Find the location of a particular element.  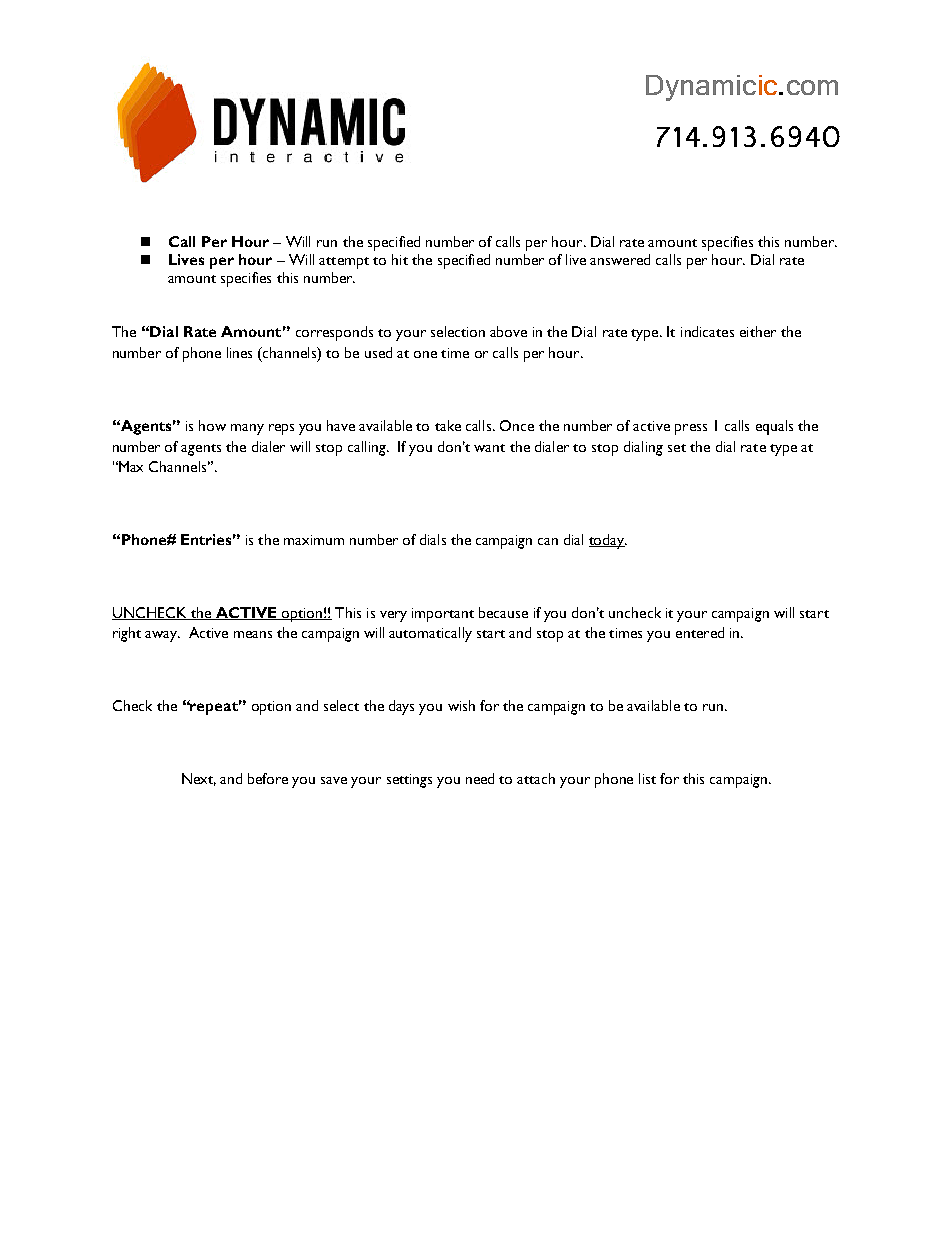

maximum is located at coordinates (314, 540).
